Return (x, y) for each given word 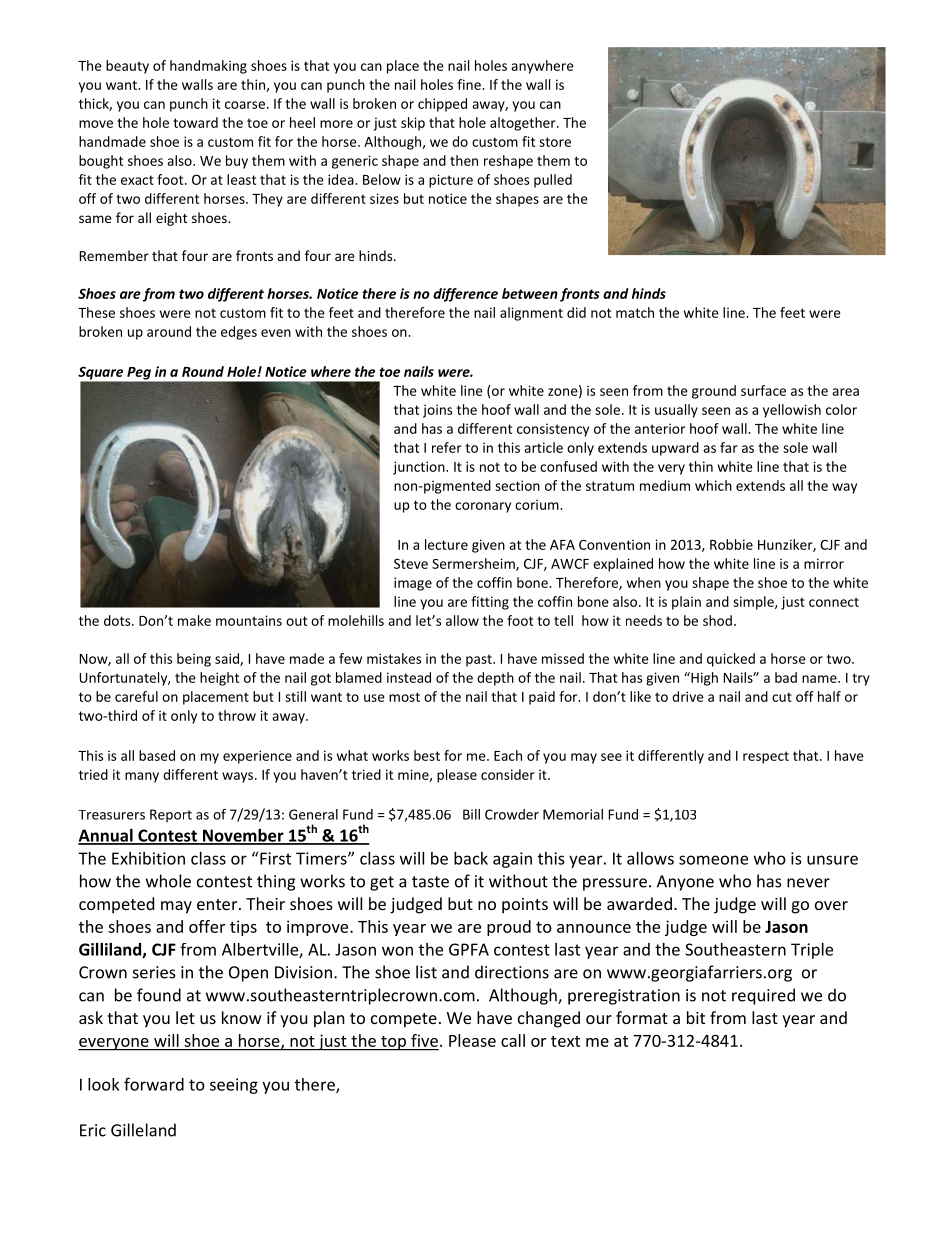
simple (754, 603)
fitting (490, 603)
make (194, 620)
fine (470, 84)
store (555, 142)
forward (154, 1084)
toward (195, 122)
